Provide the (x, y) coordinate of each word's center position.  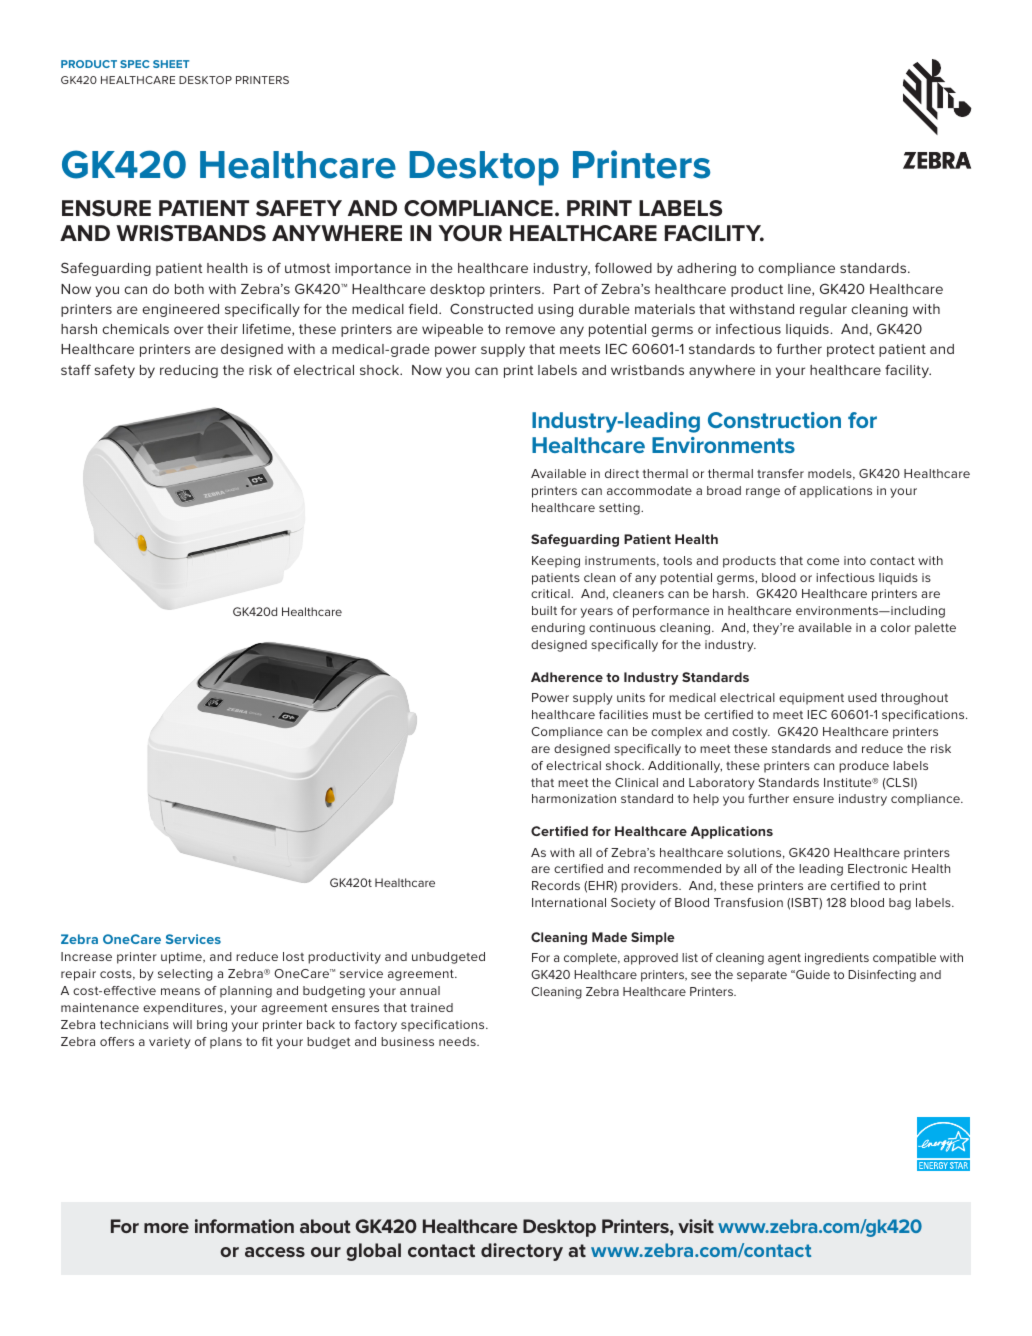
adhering (706, 269)
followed (623, 267)
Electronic (877, 868)
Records (556, 885)
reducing (189, 371)
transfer (780, 473)
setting (620, 509)
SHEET (171, 64)
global (373, 1252)
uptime (182, 958)
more (166, 1228)
